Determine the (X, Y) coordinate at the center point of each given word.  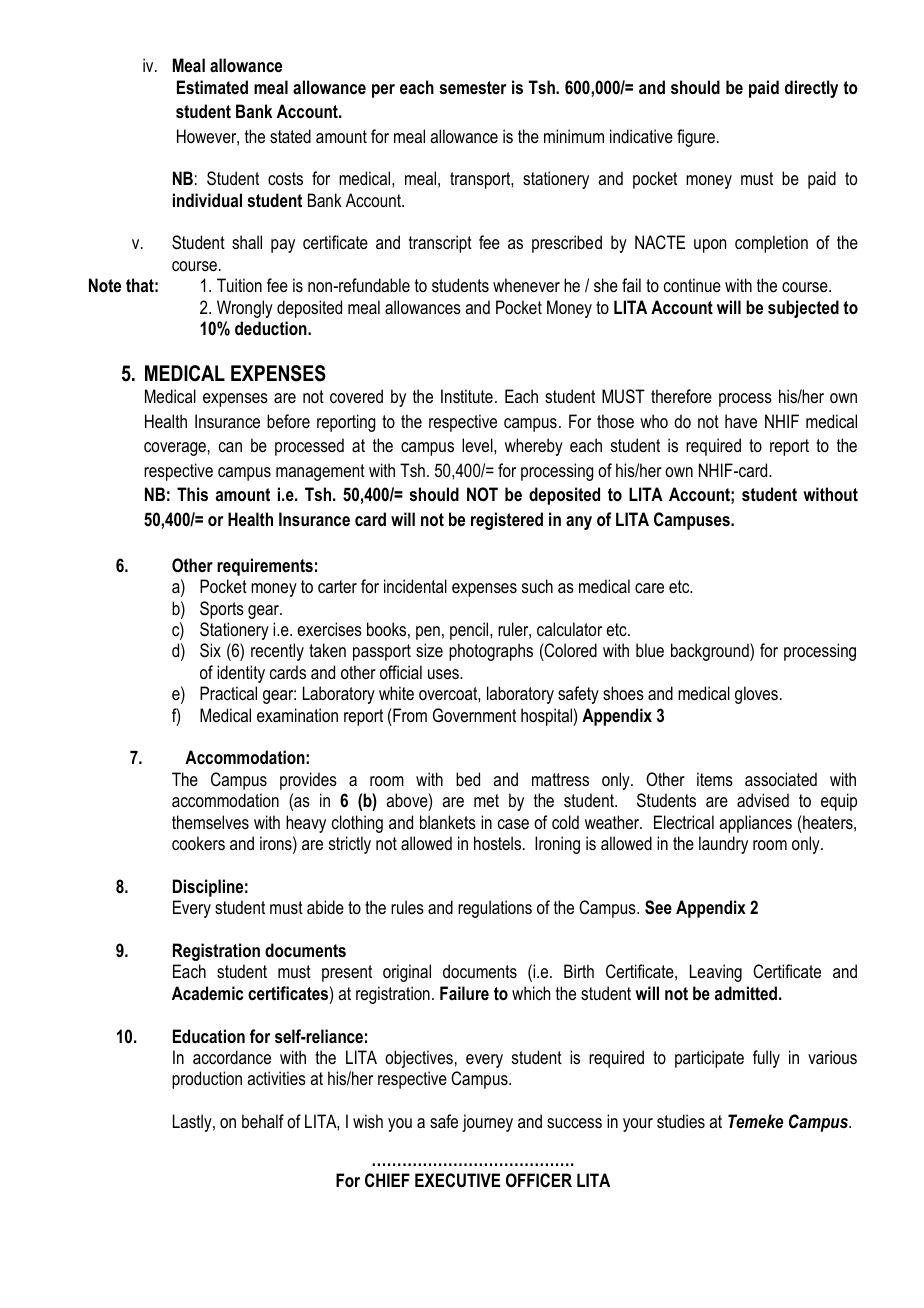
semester (472, 87)
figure (696, 138)
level (478, 445)
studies (681, 1121)
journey (487, 1123)
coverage (175, 449)
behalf (263, 1121)
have (741, 421)
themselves (210, 822)
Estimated (212, 87)
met (486, 800)
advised (763, 800)
